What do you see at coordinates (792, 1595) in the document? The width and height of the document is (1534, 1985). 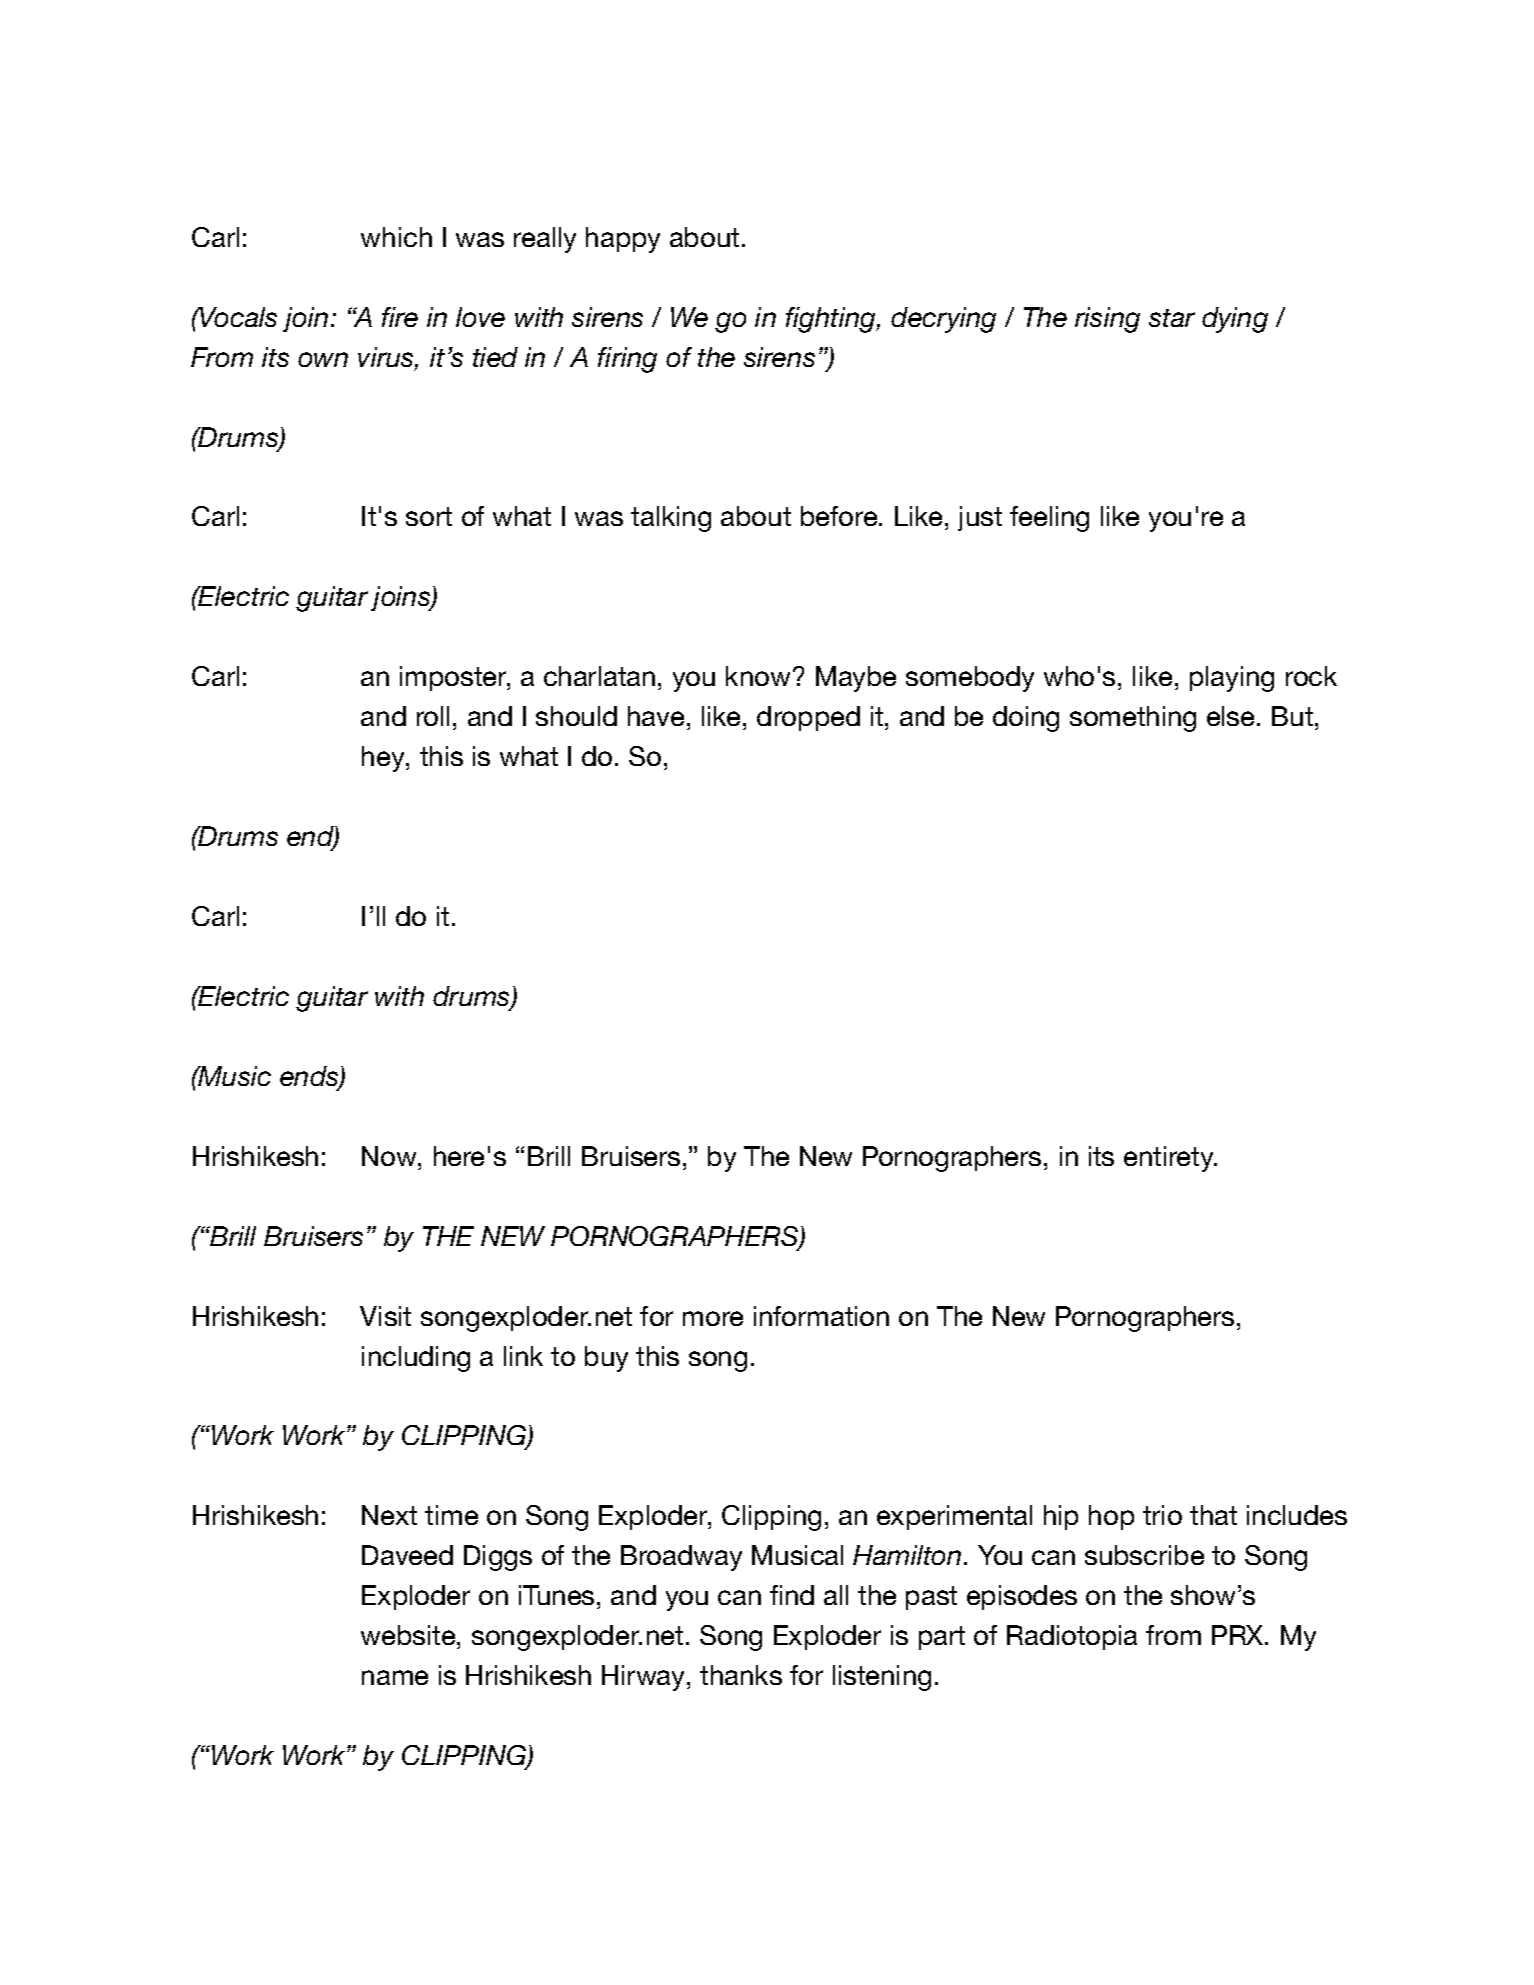 I see `find` at bounding box center [792, 1595].
